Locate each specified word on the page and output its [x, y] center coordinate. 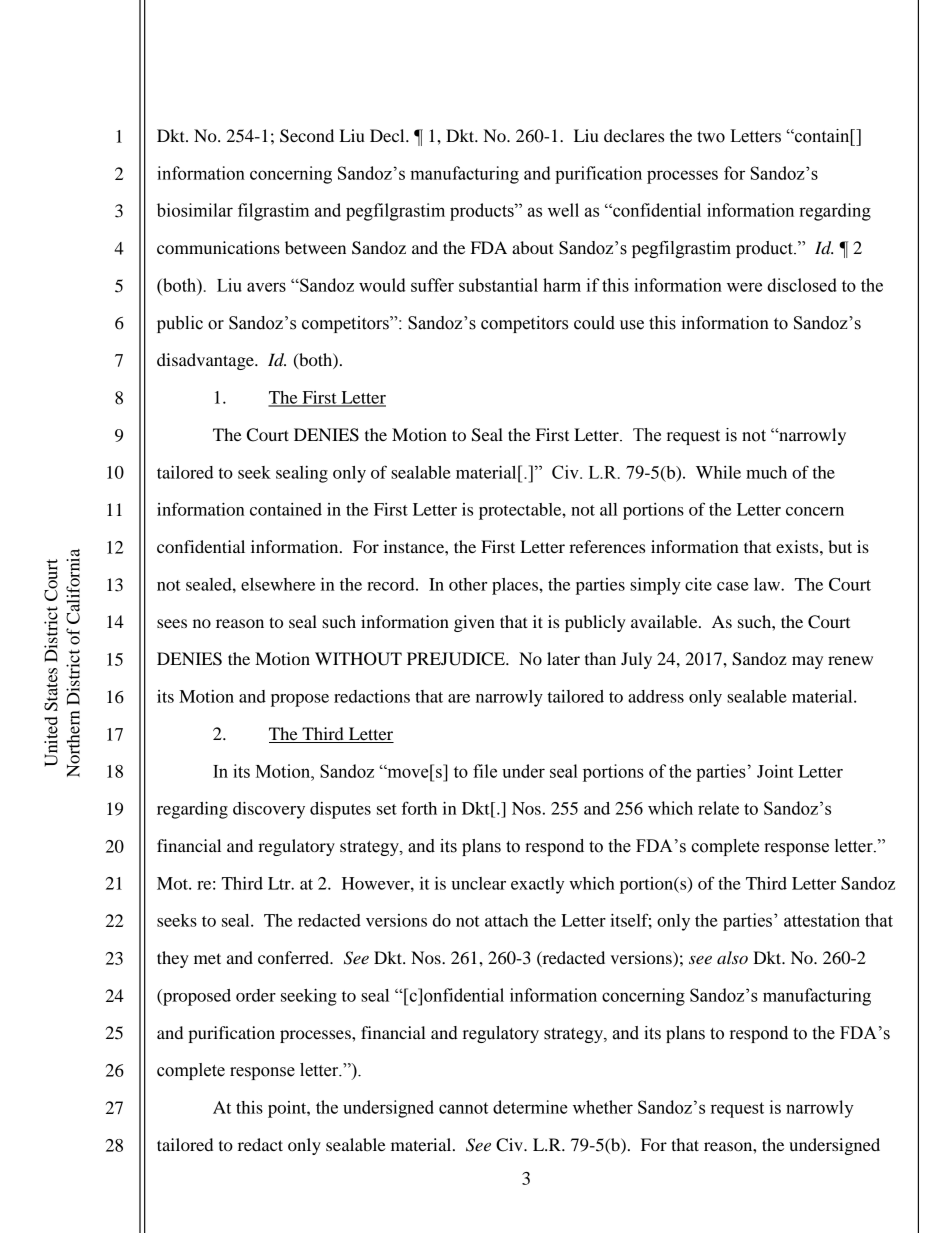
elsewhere [278, 584]
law [768, 584]
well [563, 210]
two [711, 137]
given [474, 623]
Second [307, 136]
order [256, 995]
